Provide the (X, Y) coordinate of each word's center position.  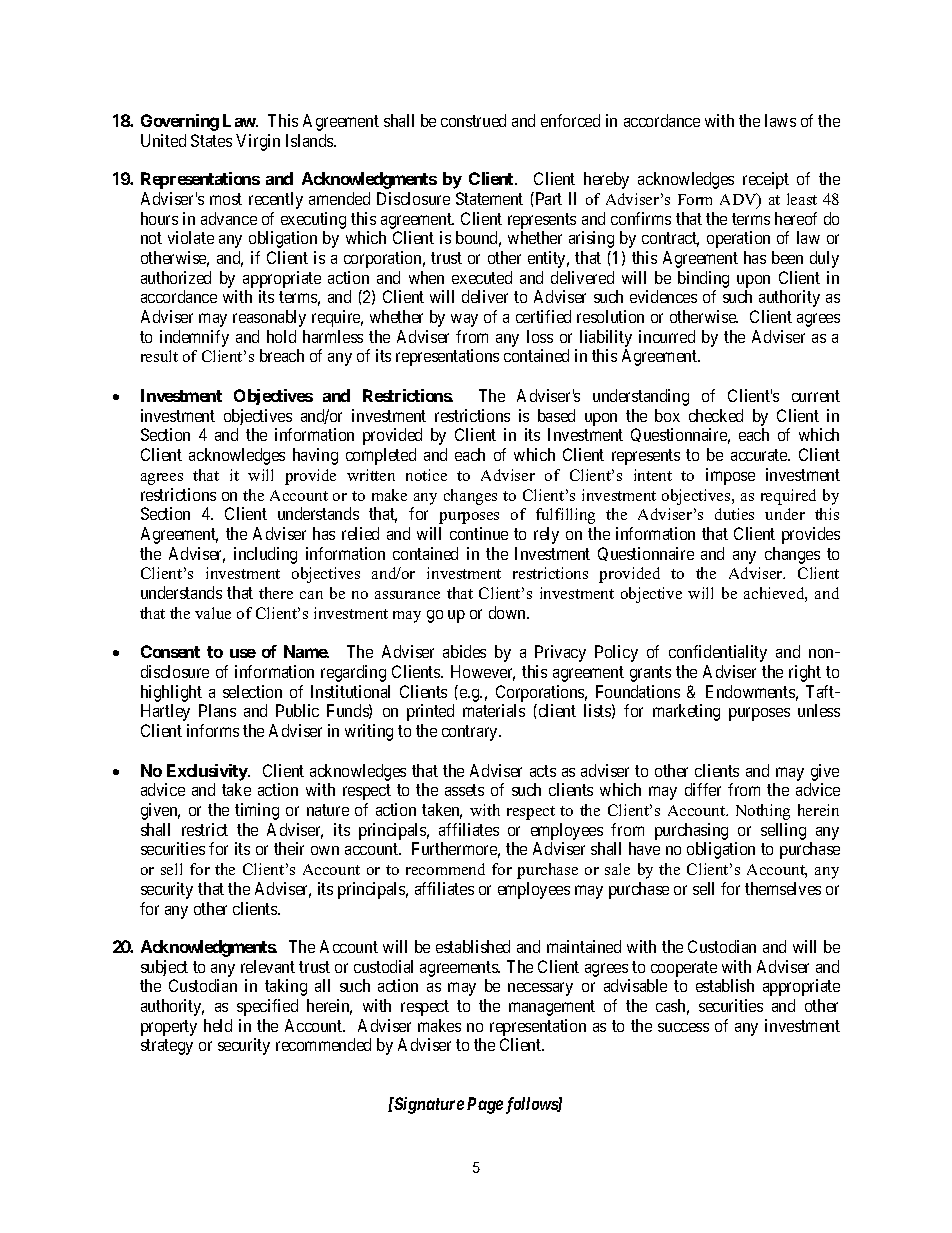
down (508, 612)
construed (473, 120)
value (213, 613)
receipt (766, 180)
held (218, 1025)
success (683, 1027)
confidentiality (718, 653)
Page (485, 1105)
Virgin (258, 142)
